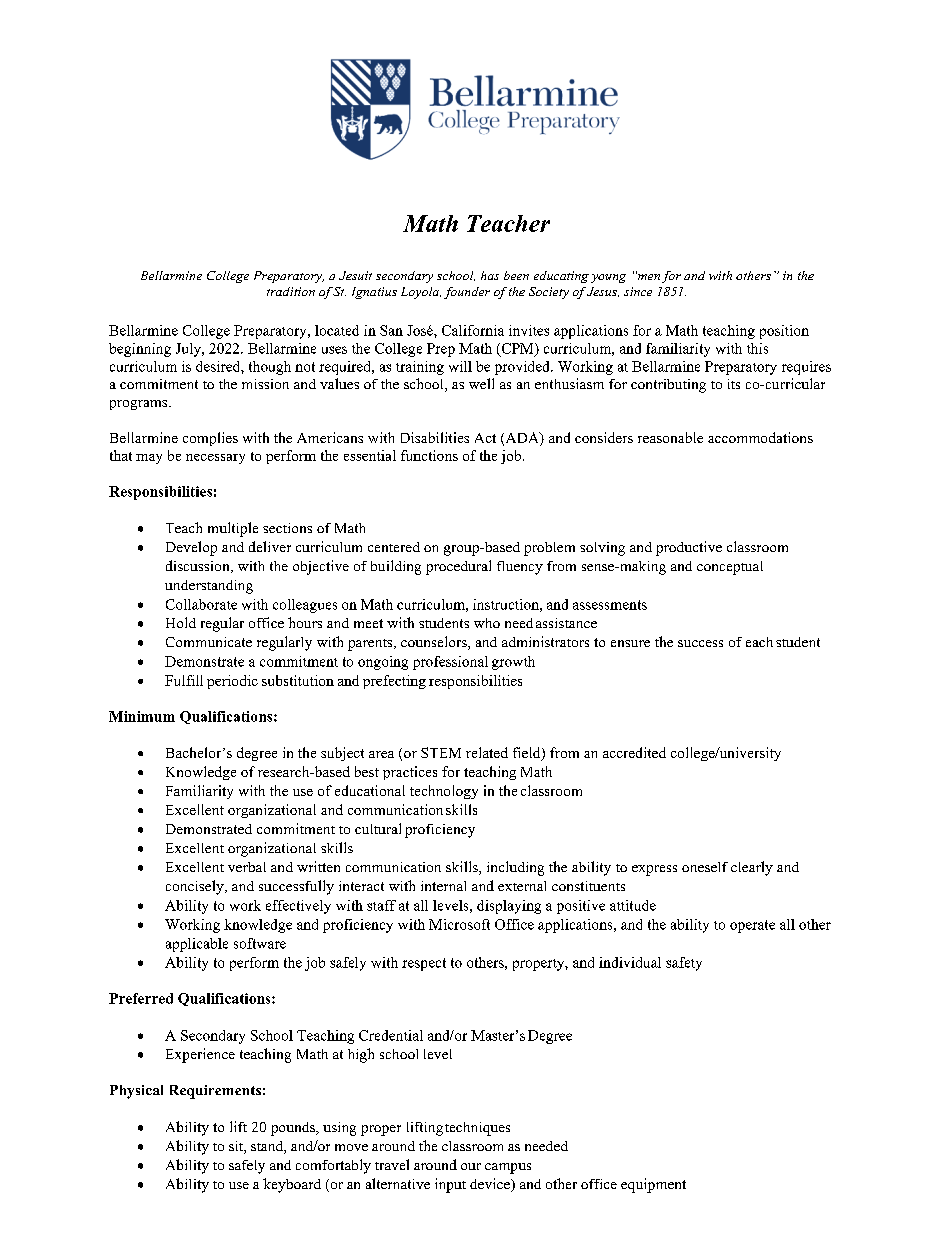 This page has height=1233, width=952. What do you see at coordinates (441, 752) in the page?
I see `STEM` at bounding box center [441, 752].
